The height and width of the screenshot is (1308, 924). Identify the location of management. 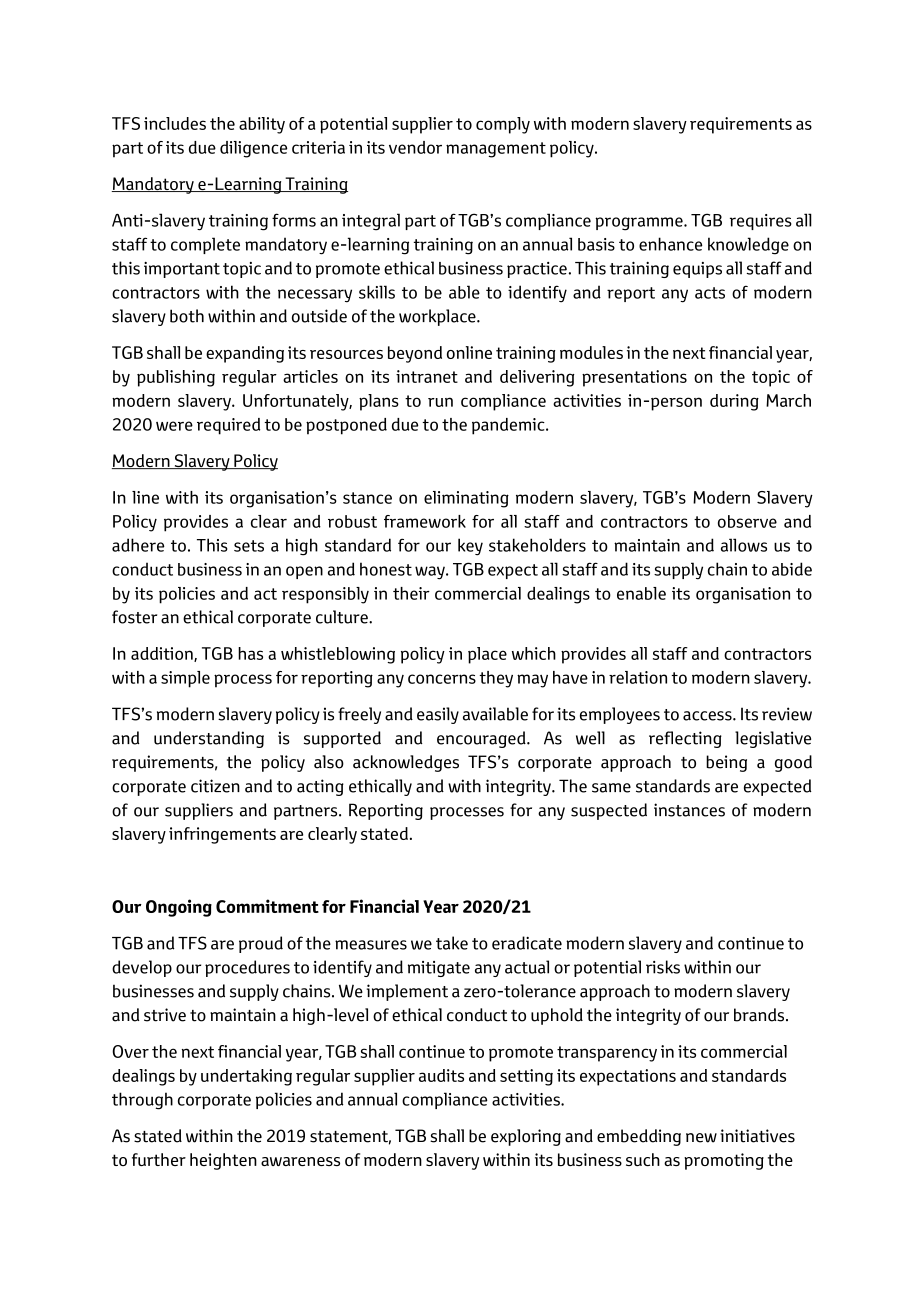
(496, 150).
